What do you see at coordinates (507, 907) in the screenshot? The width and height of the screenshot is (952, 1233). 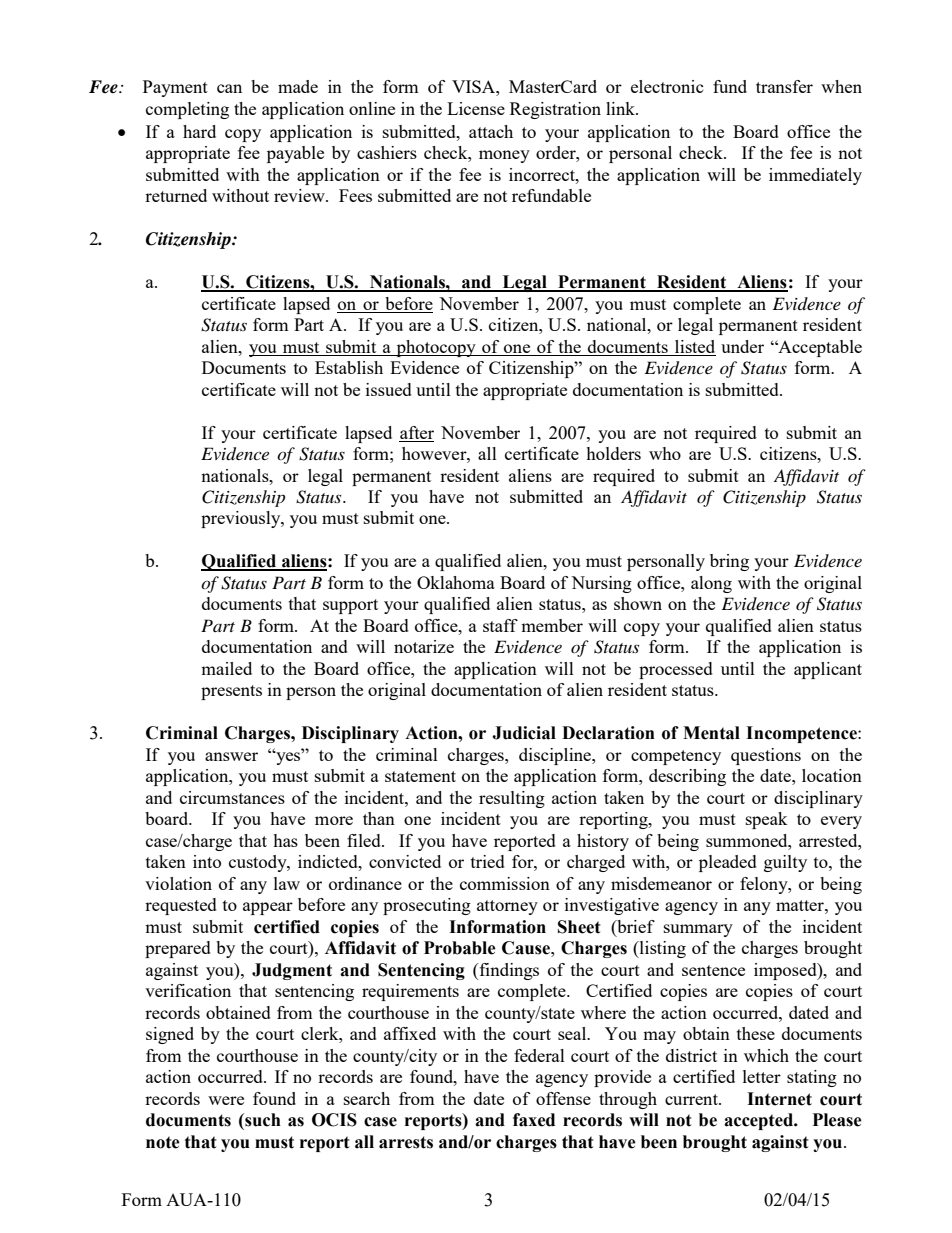 I see `attorney` at bounding box center [507, 907].
